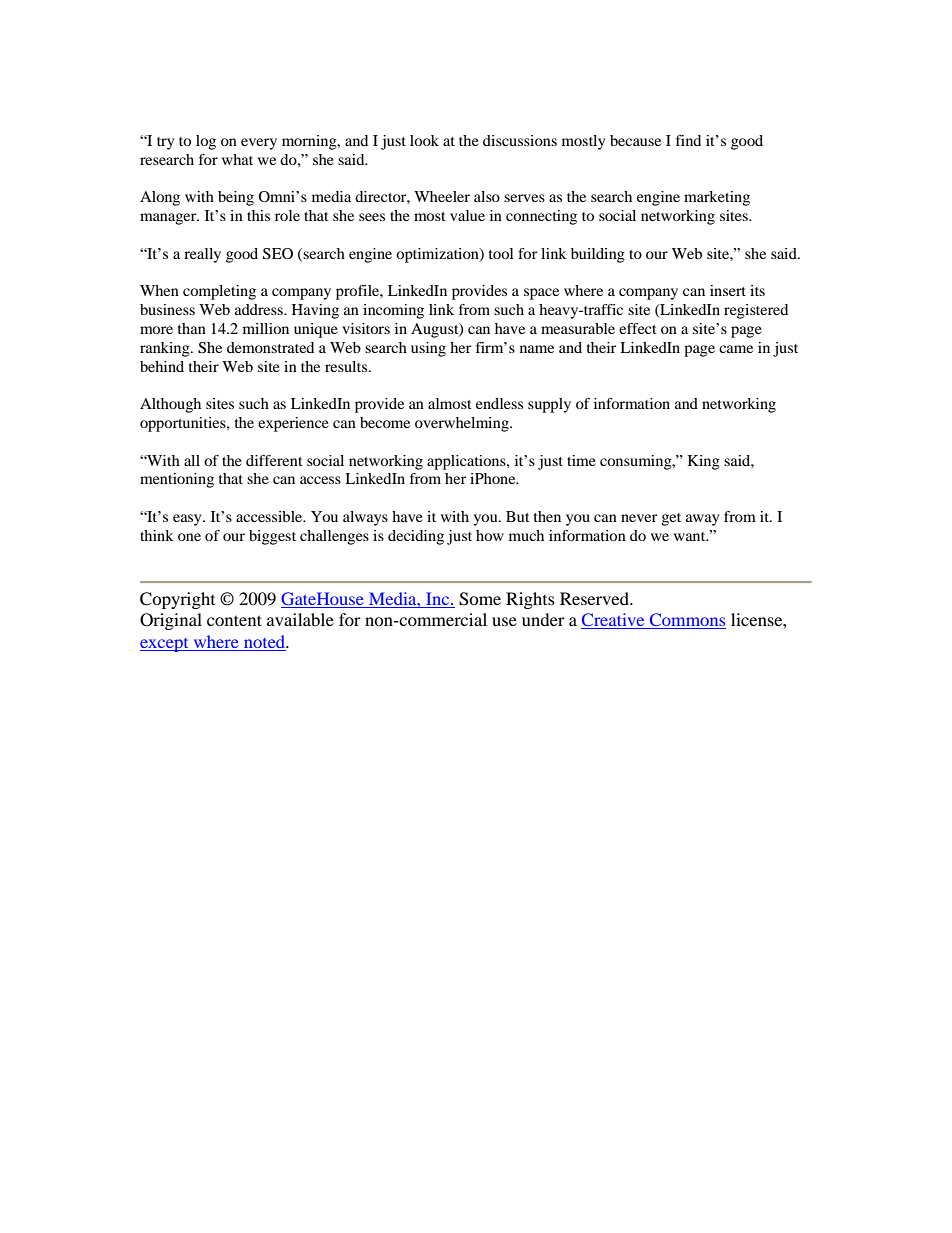 This screenshot has width=952, height=1233. Describe the element at coordinates (424, 140) in the screenshot. I see `look` at that location.
